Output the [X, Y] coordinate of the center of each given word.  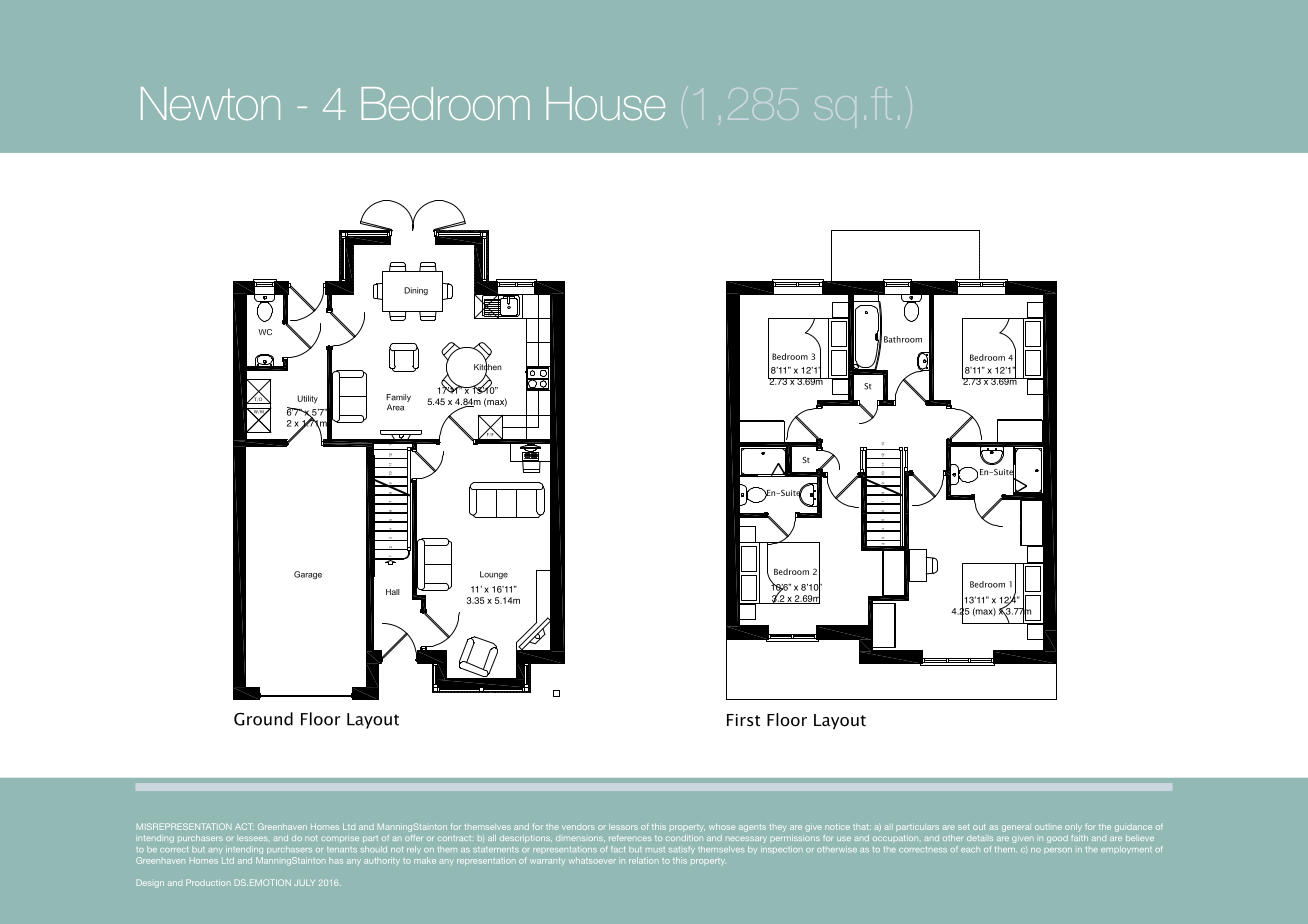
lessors [623, 827]
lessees [252, 838]
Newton [210, 103]
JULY [304, 882]
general [1016, 828]
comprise [340, 839]
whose [722, 827]
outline [1048, 827]
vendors [578, 827]
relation [644, 860]
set [964, 827]
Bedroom [446, 103]
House [606, 103]
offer [413, 838]
